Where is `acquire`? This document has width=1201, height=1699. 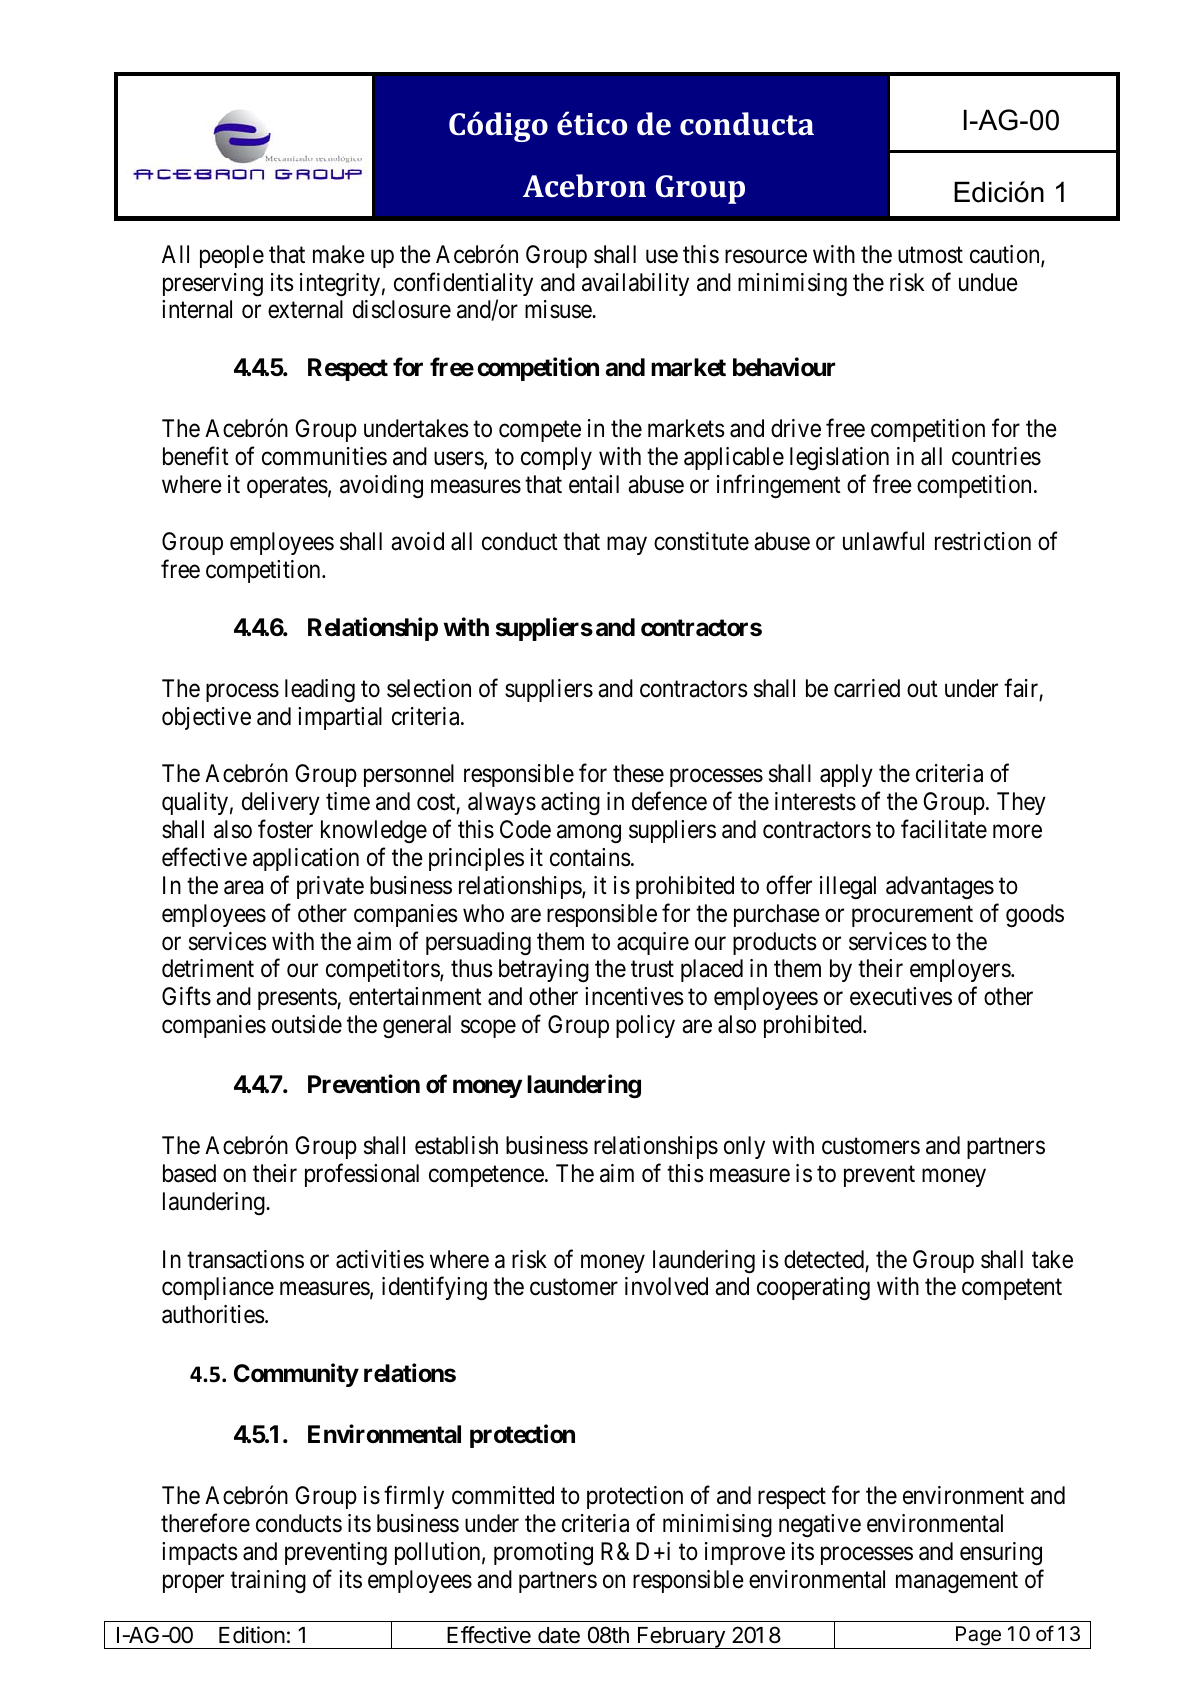 acquire is located at coordinates (653, 943).
